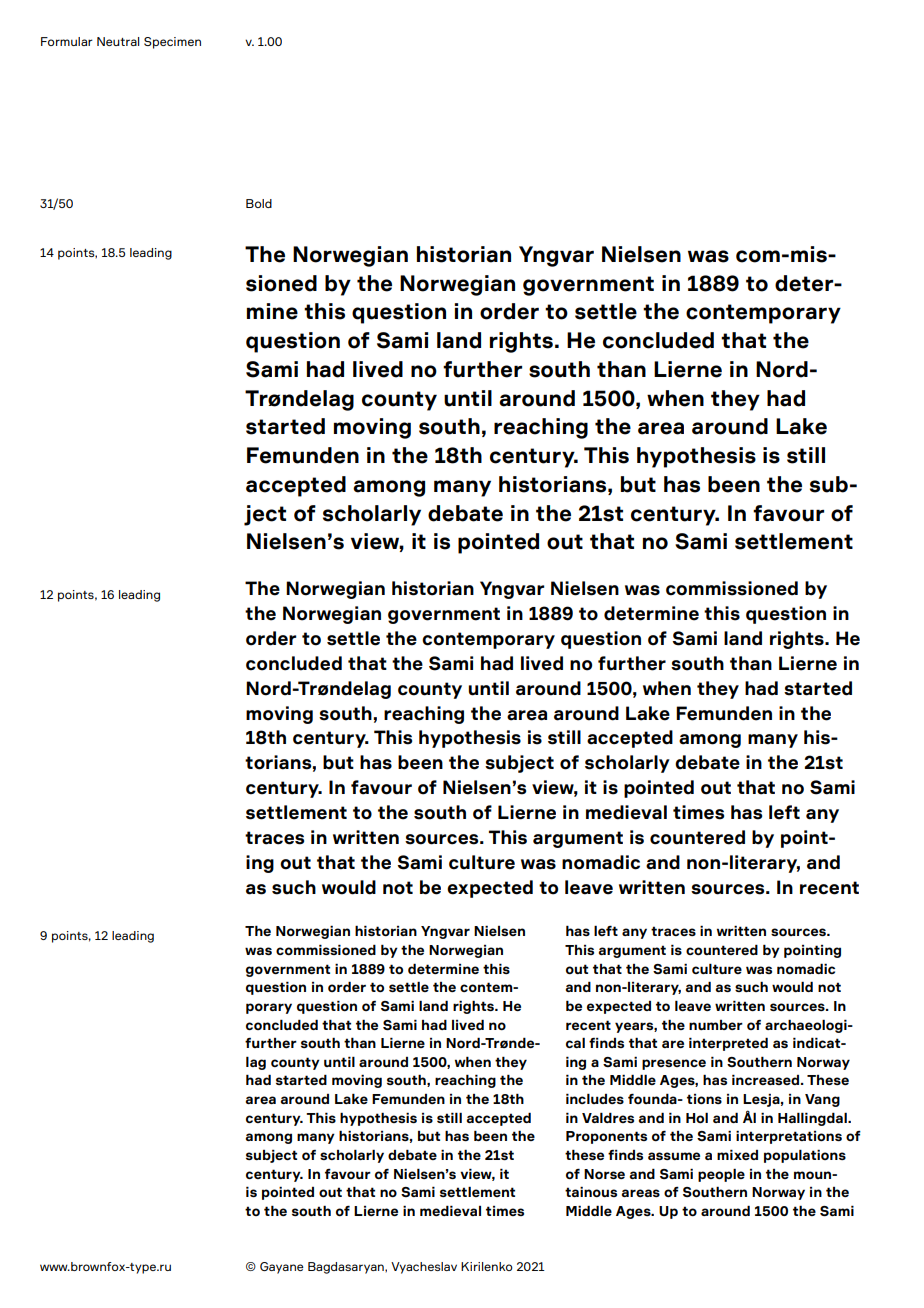 This screenshot has width=924, height=1308. What do you see at coordinates (595, 1098) in the screenshot?
I see `includes` at bounding box center [595, 1098].
